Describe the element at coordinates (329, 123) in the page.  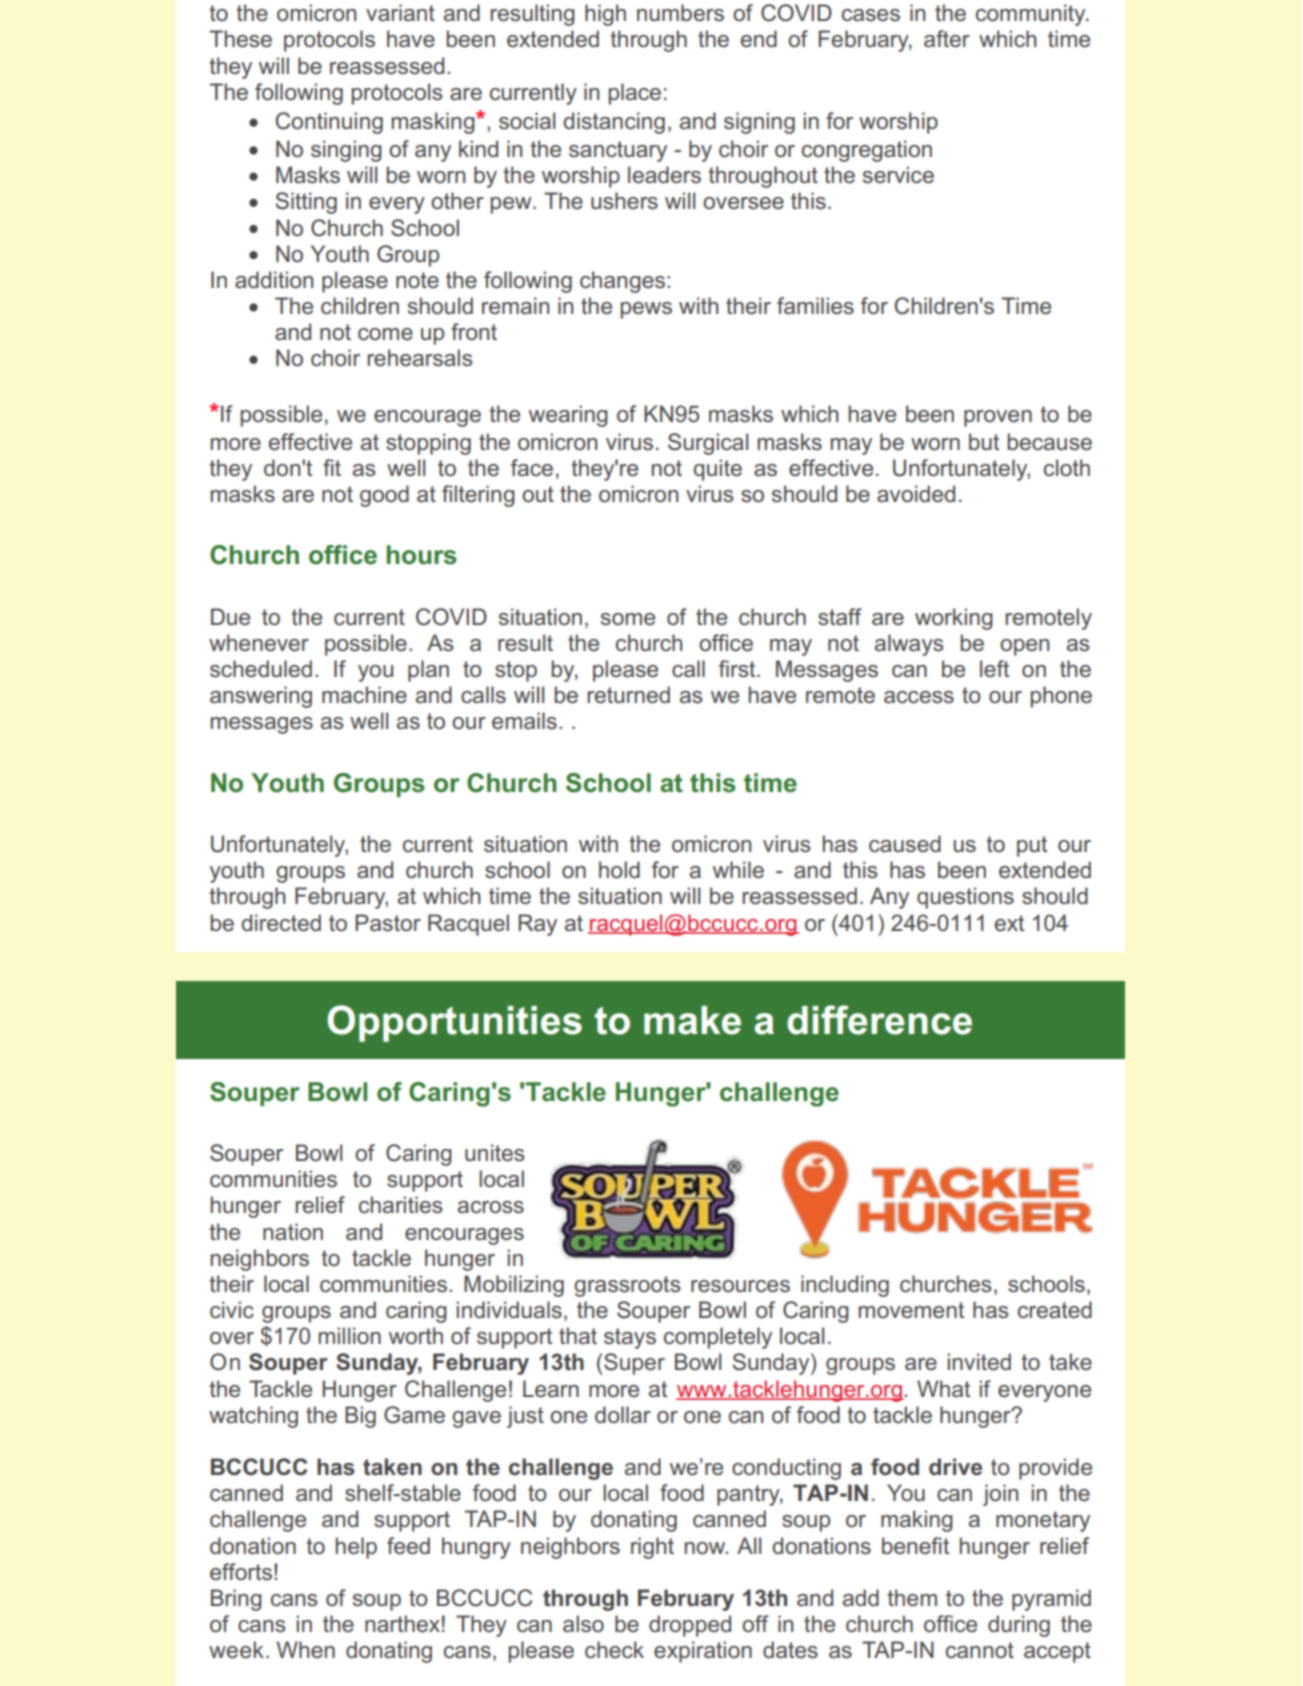
I see `Continuing` at that location.
